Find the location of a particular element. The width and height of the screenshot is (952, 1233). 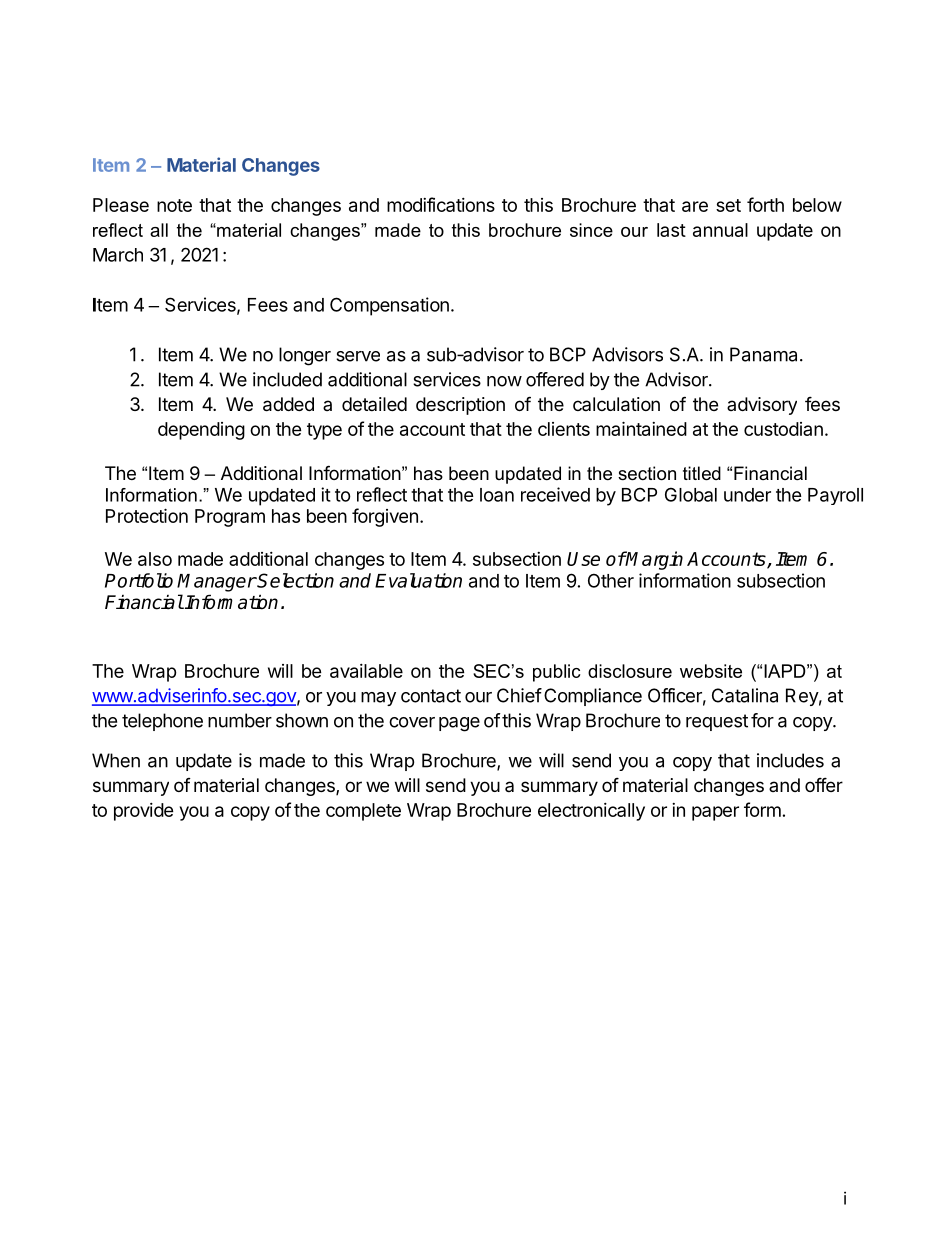

Other is located at coordinates (611, 580).
